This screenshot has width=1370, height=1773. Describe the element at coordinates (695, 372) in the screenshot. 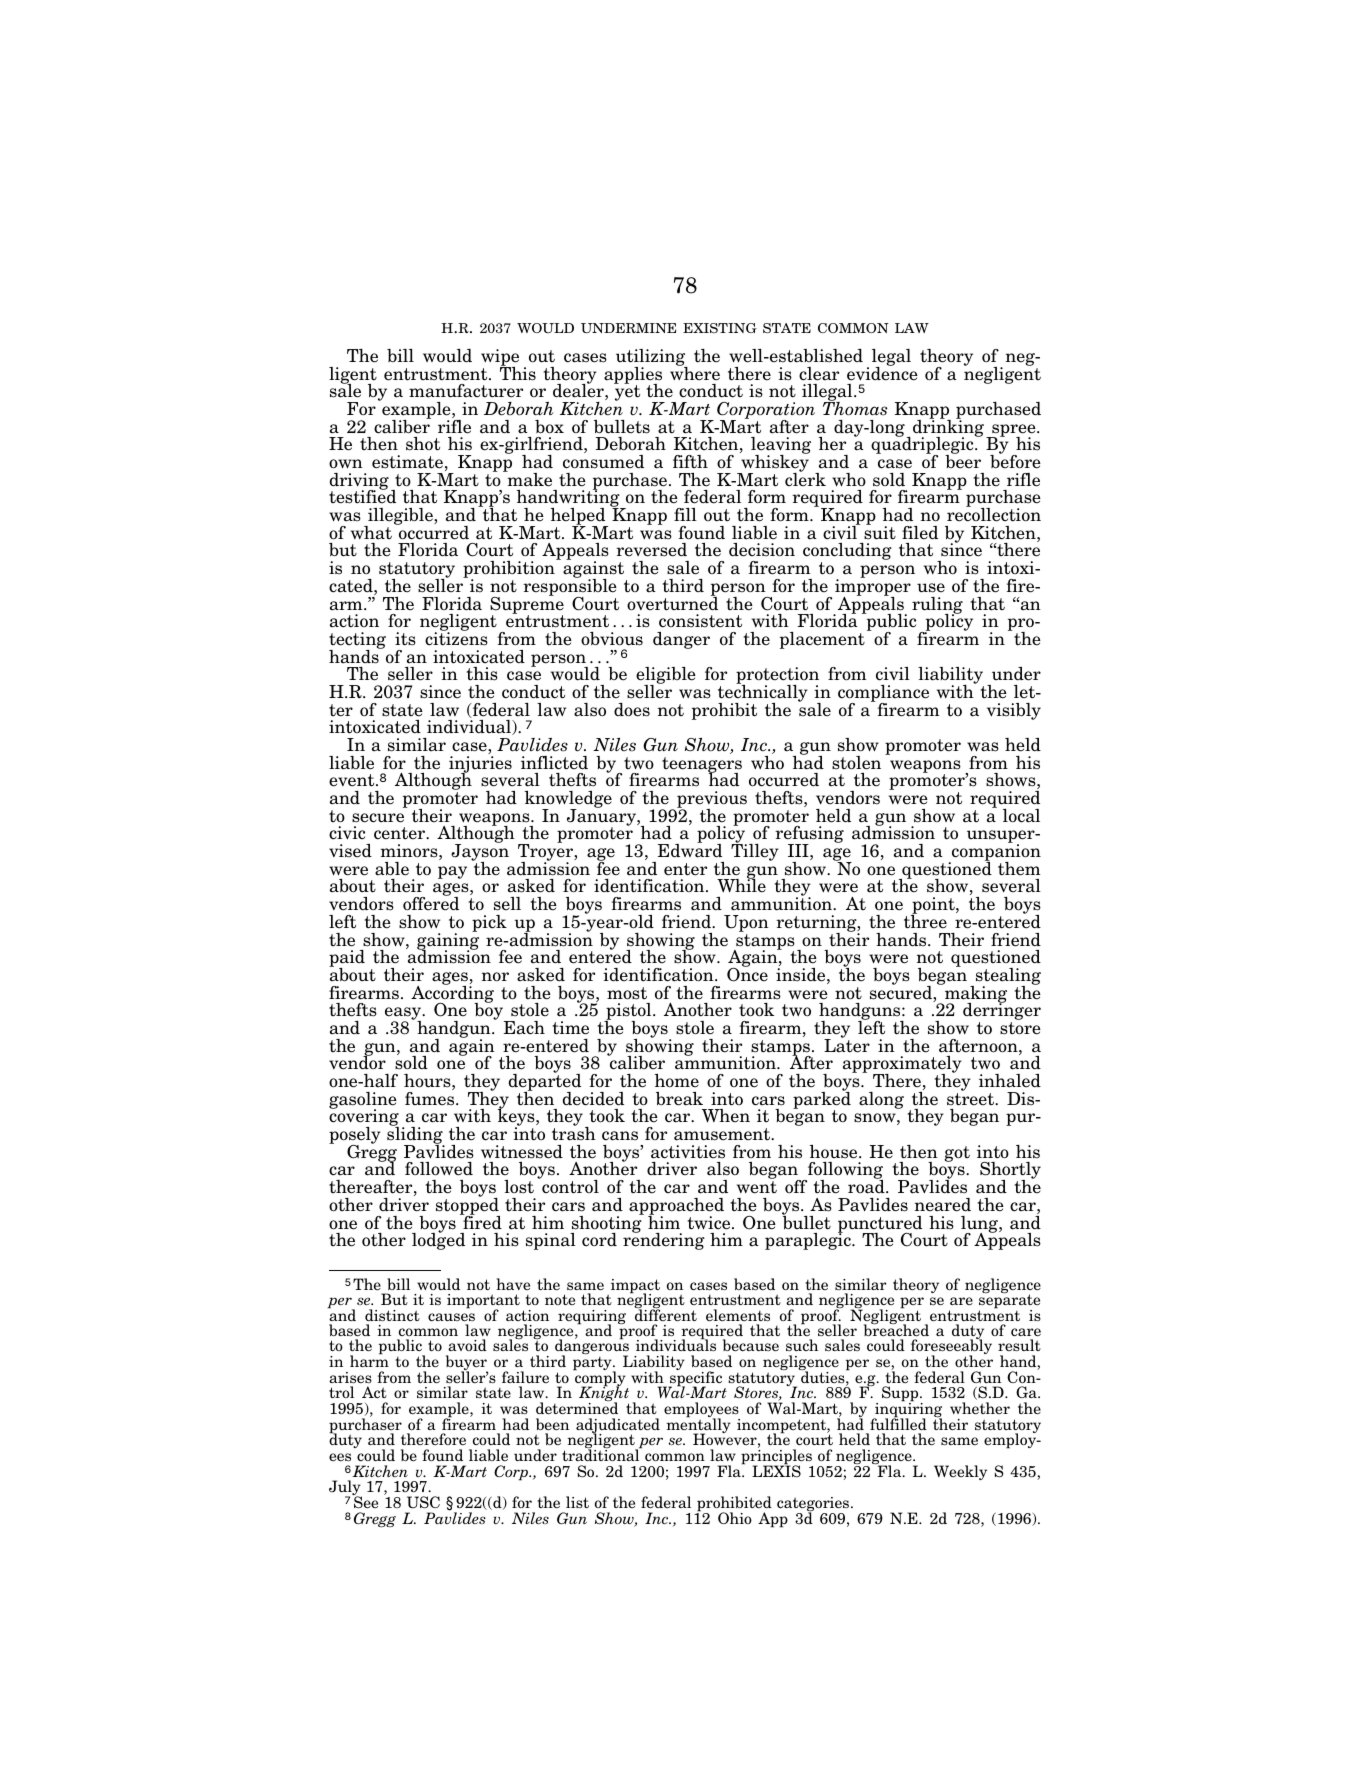

I see `where` at that location.
